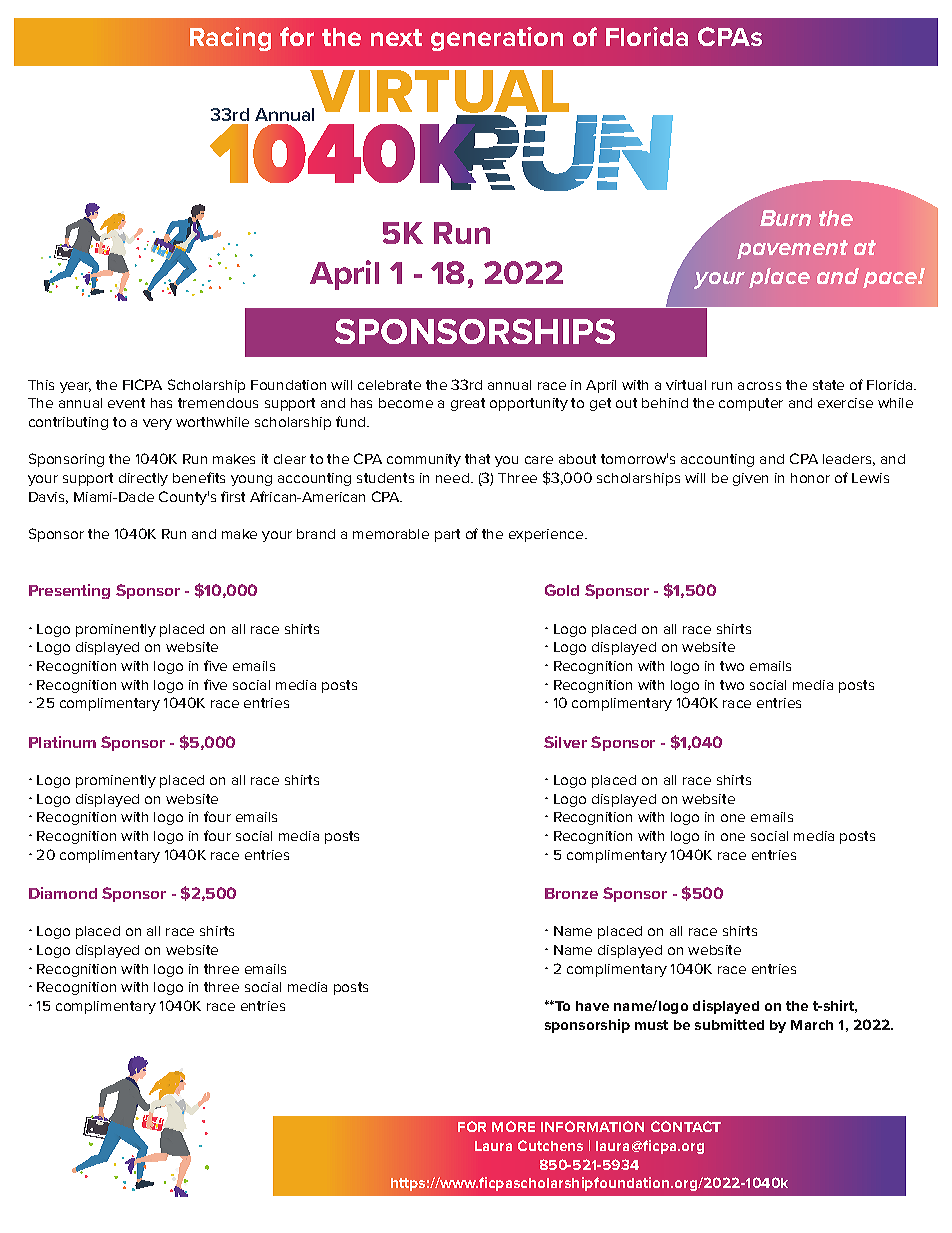 This screenshot has width=952, height=1233. Describe the element at coordinates (592, 1126) in the screenshot. I see `INFORMATION` at that location.
